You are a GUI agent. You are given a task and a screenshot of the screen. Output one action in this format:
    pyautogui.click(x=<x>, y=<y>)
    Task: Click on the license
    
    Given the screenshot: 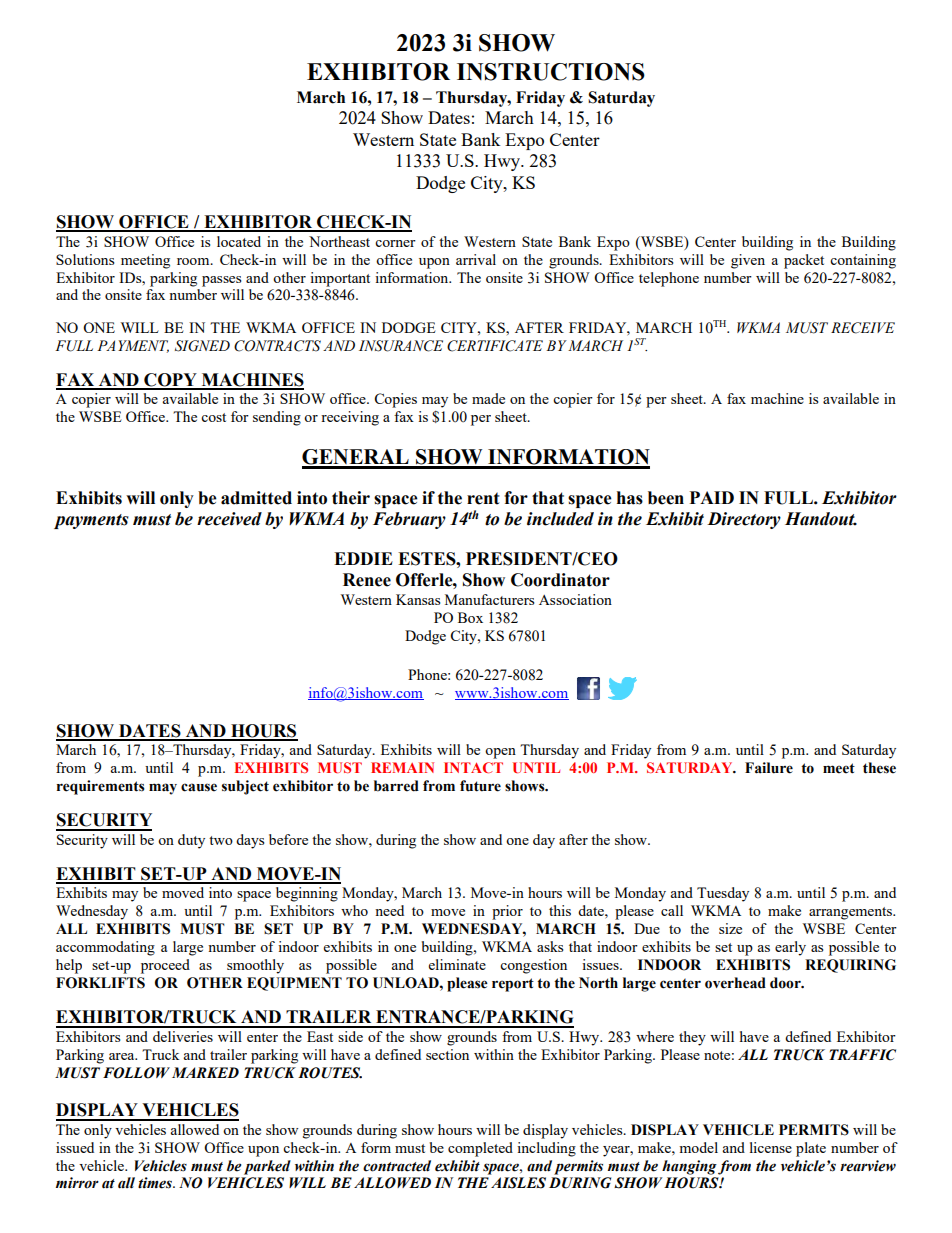 What is the action you would take?
    pyautogui.click(x=771, y=1147)
